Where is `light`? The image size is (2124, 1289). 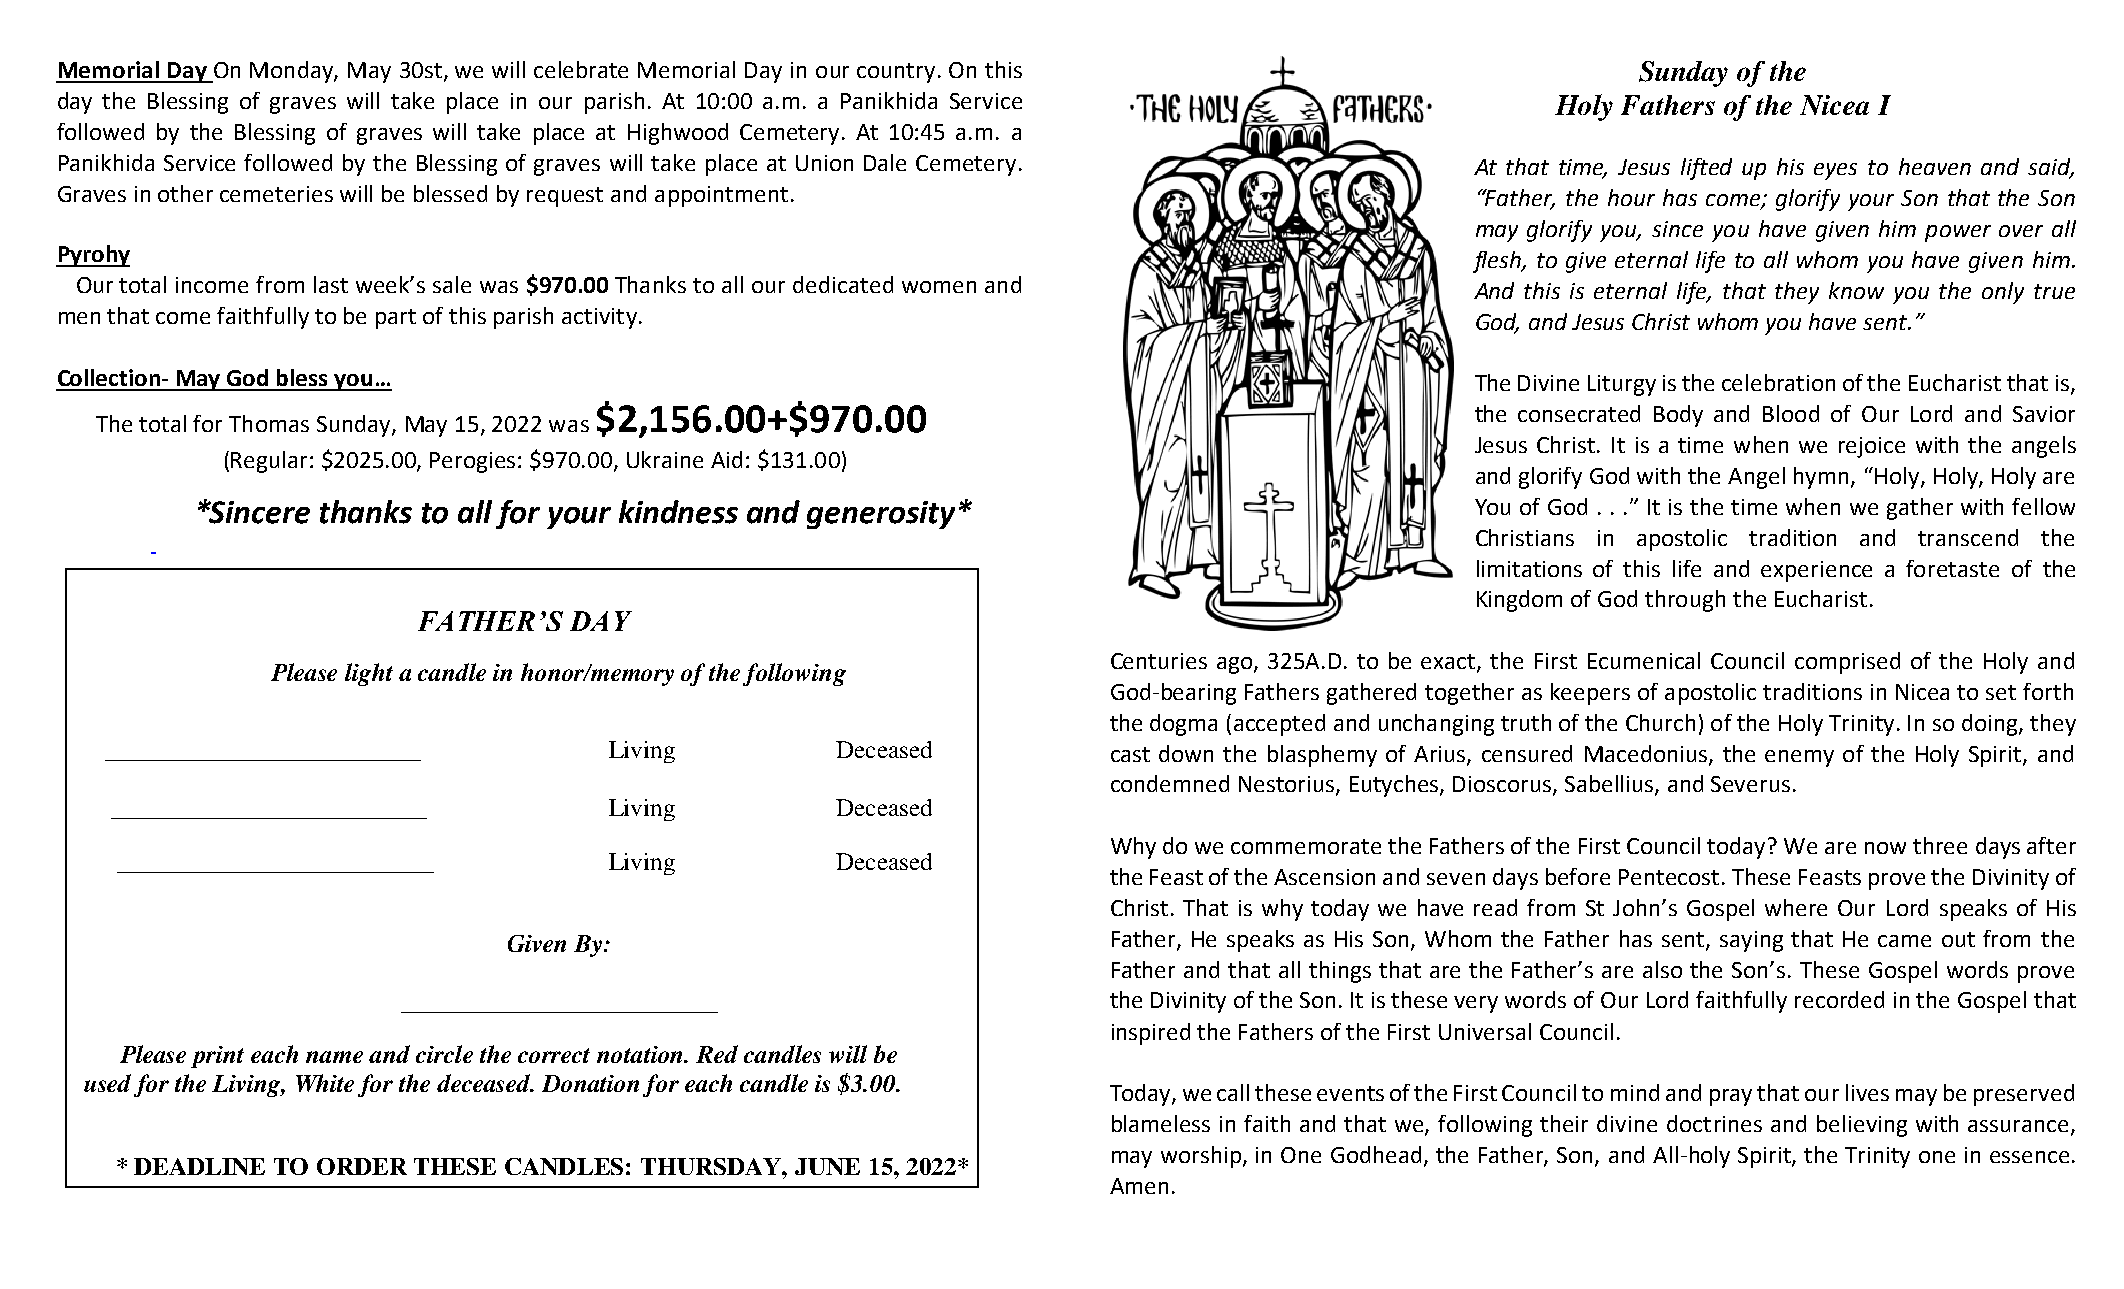
light is located at coordinates (369, 674).
